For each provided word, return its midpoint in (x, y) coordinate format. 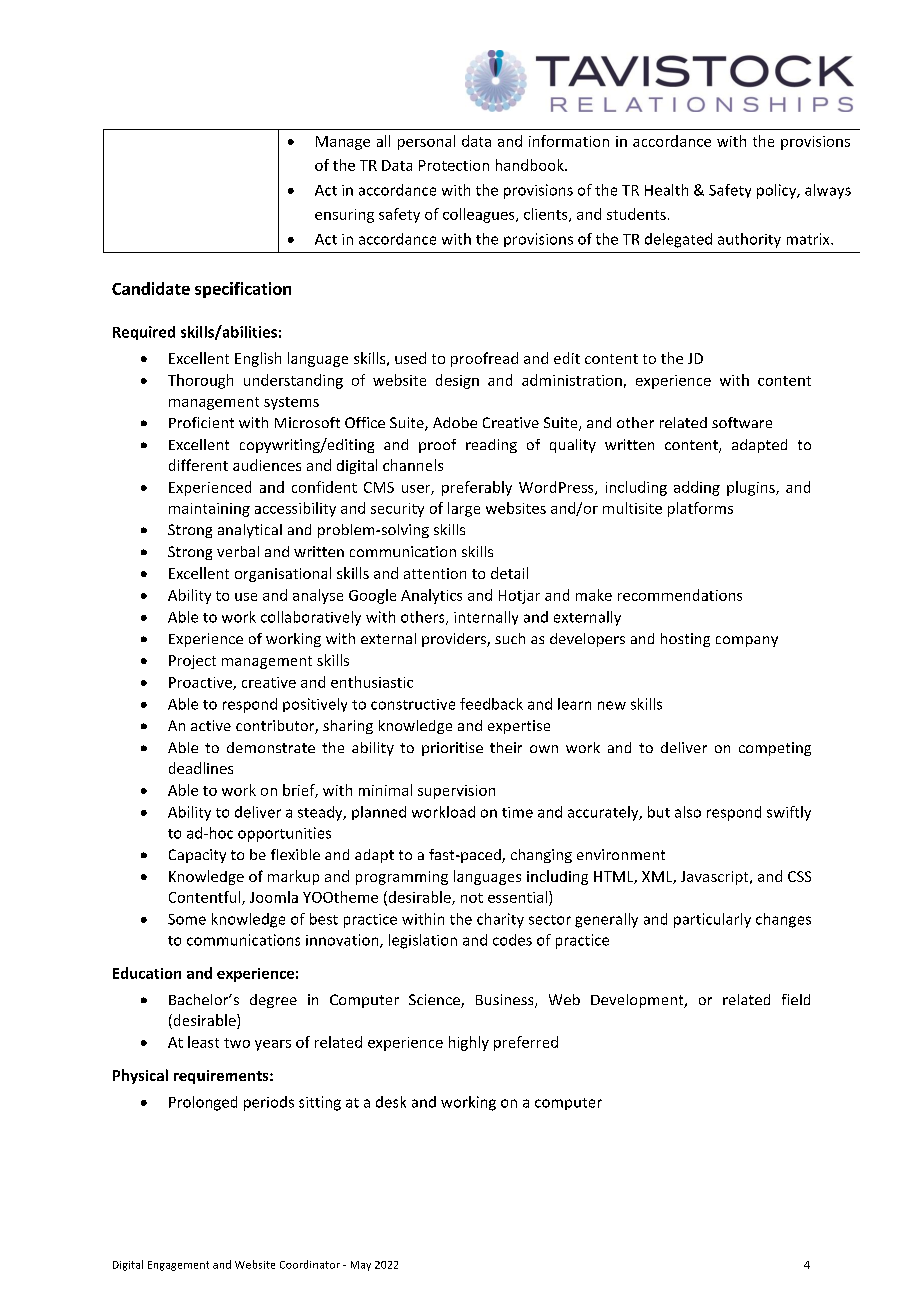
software (742, 422)
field (796, 999)
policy (778, 191)
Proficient (201, 422)
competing (775, 749)
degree (273, 1001)
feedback (491, 704)
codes (512, 940)
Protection (454, 165)
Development (638, 1001)
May (361, 1266)
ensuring (344, 216)
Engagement (178, 1266)
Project (192, 662)
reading (491, 446)
